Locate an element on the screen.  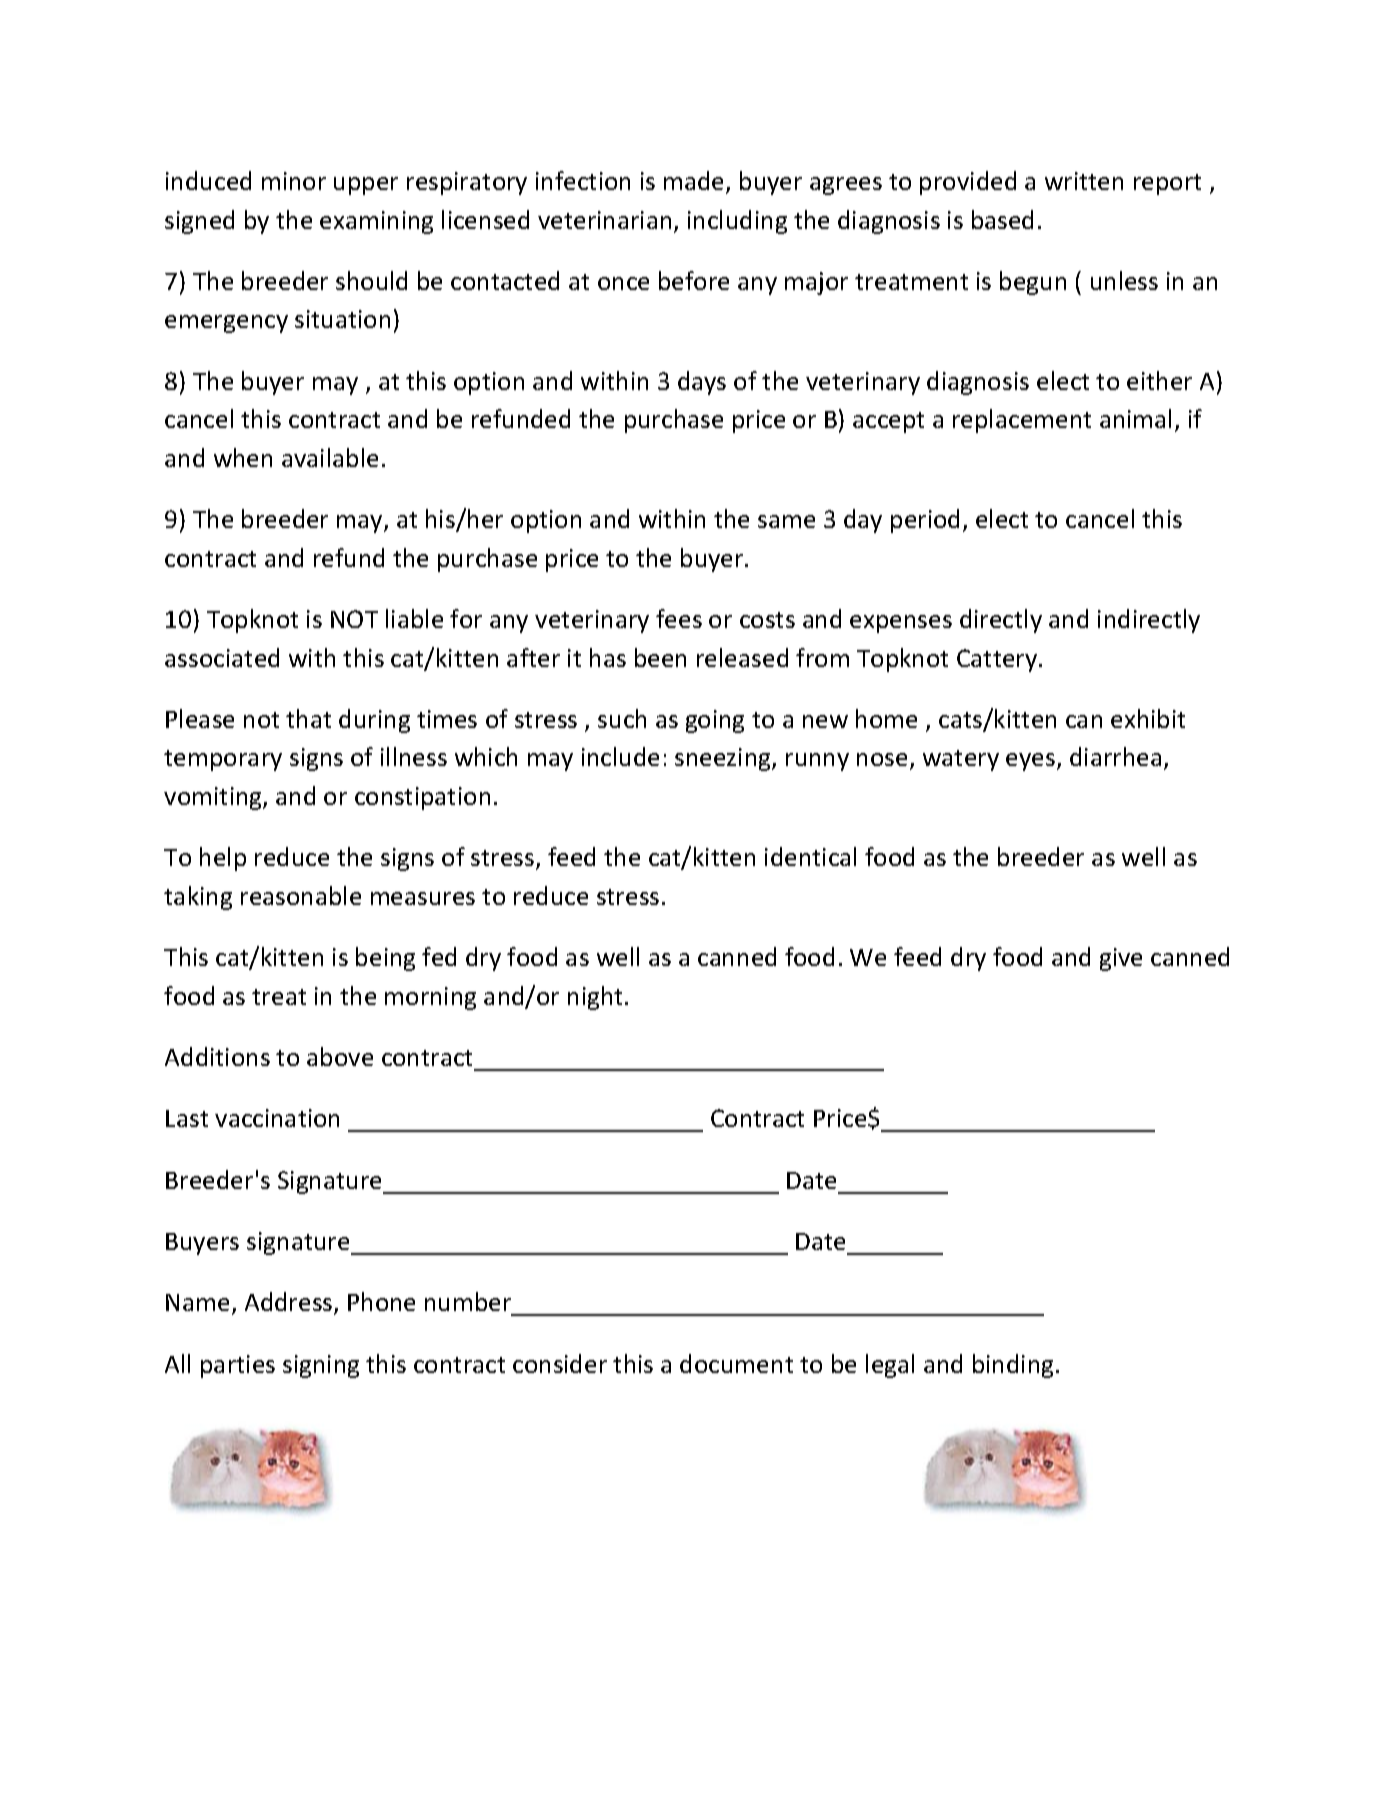
made is located at coordinates (695, 182).
